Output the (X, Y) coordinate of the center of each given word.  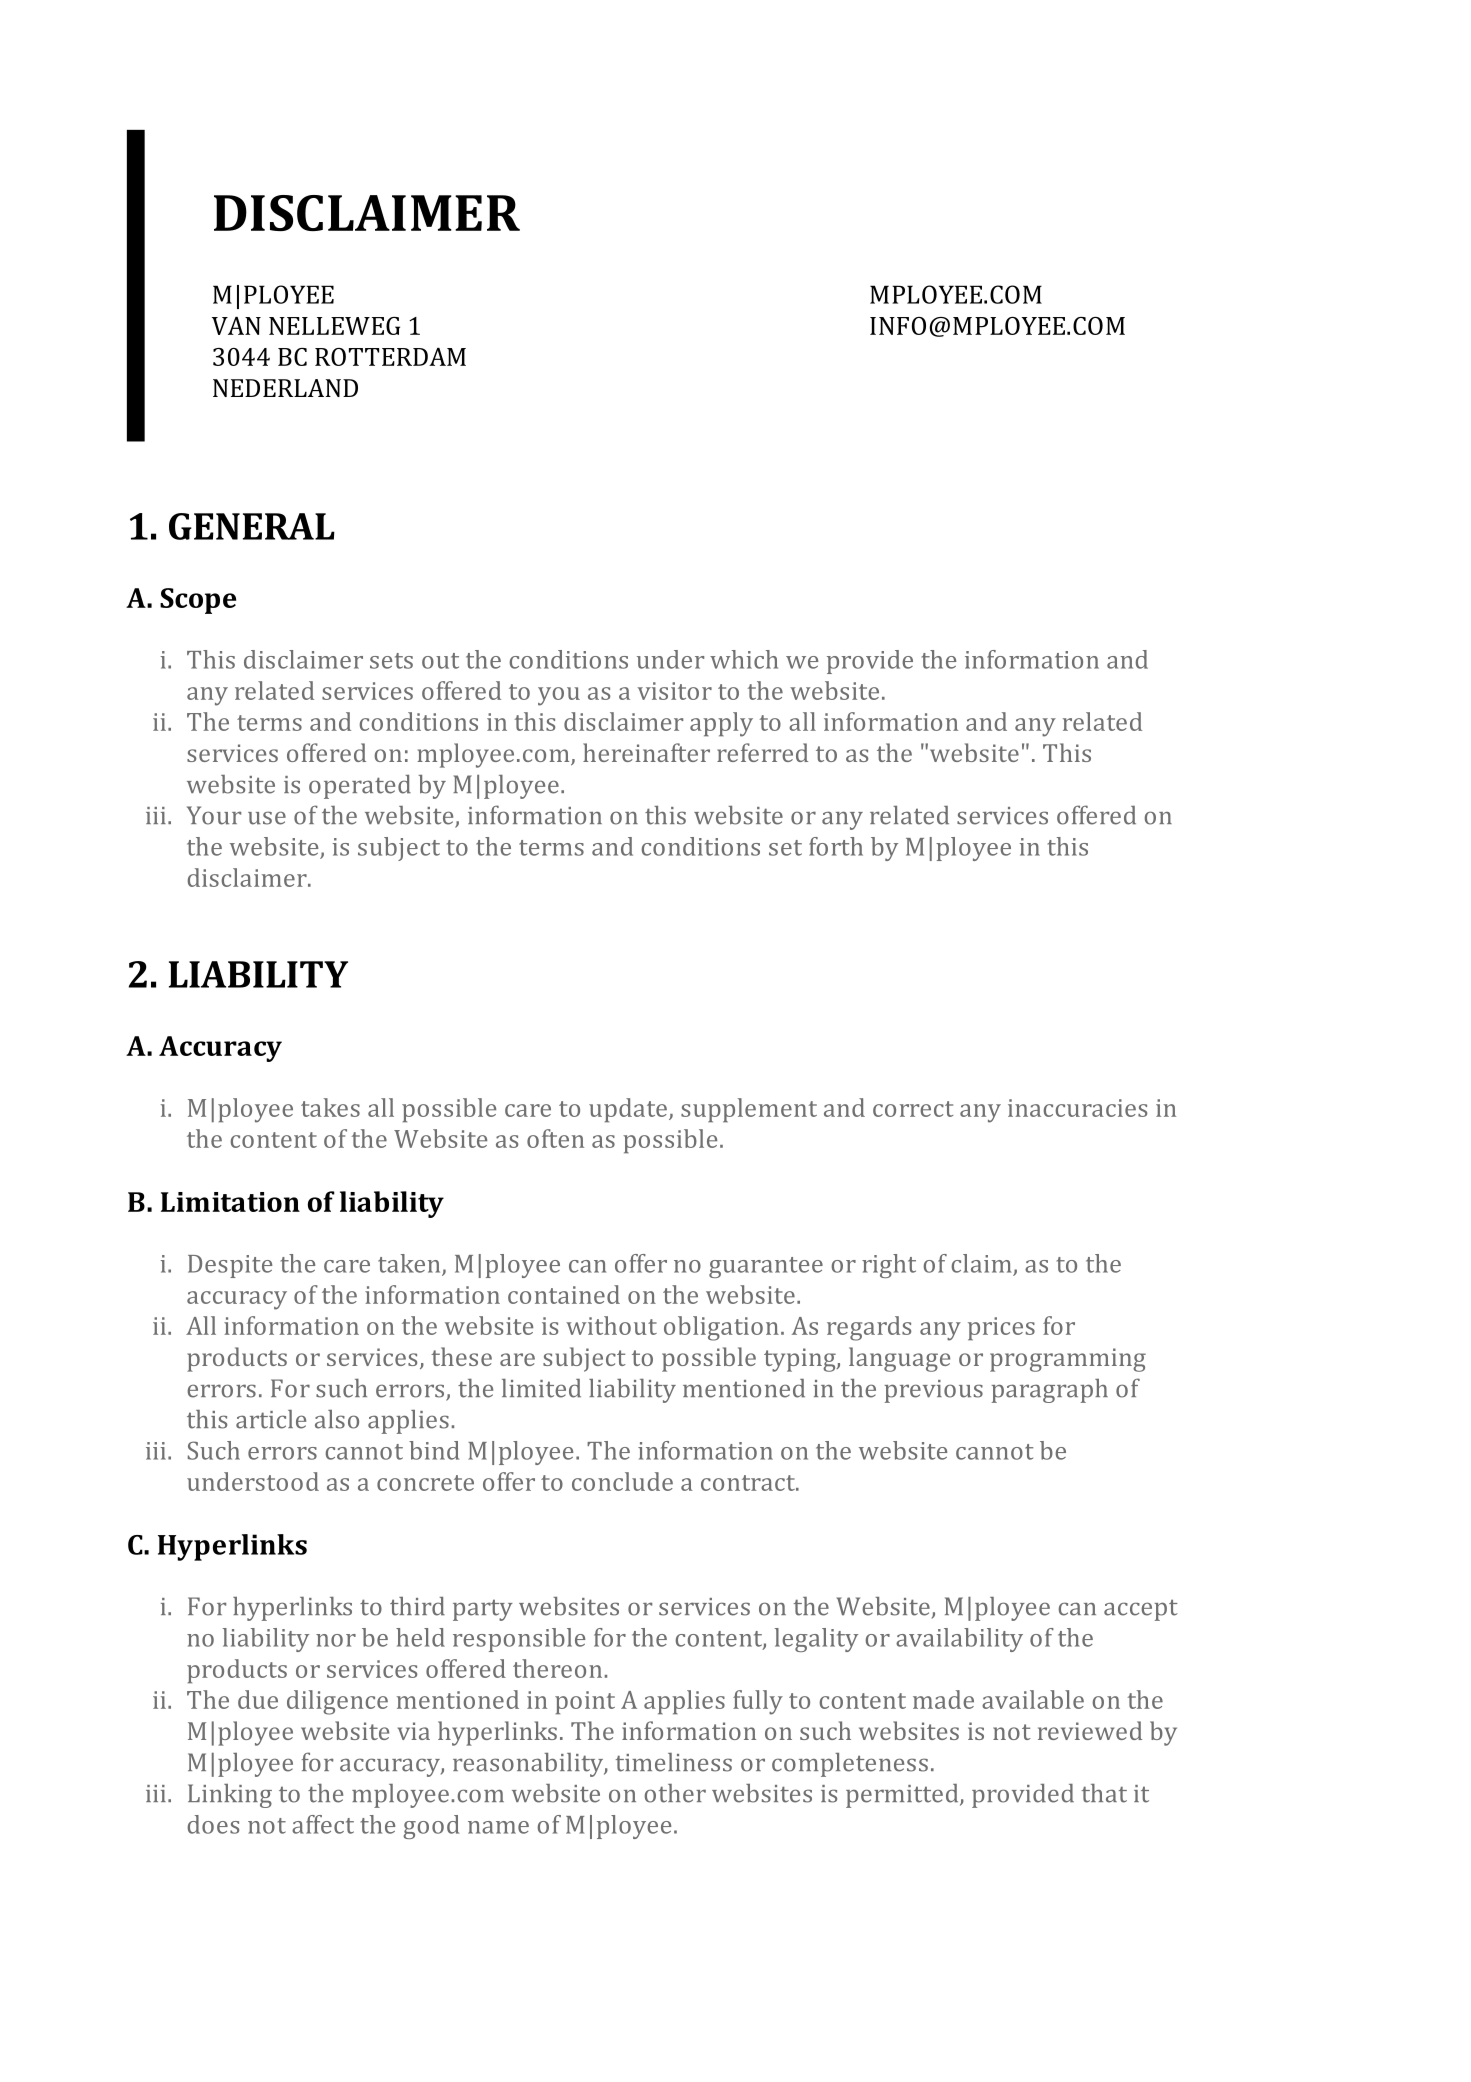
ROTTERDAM (390, 357)
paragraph (1049, 1391)
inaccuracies (1077, 1108)
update (628, 1110)
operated (360, 787)
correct (913, 1109)
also (337, 1419)
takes (330, 1107)
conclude (622, 1481)
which (744, 659)
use (267, 818)
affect (323, 1824)
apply (721, 724)
